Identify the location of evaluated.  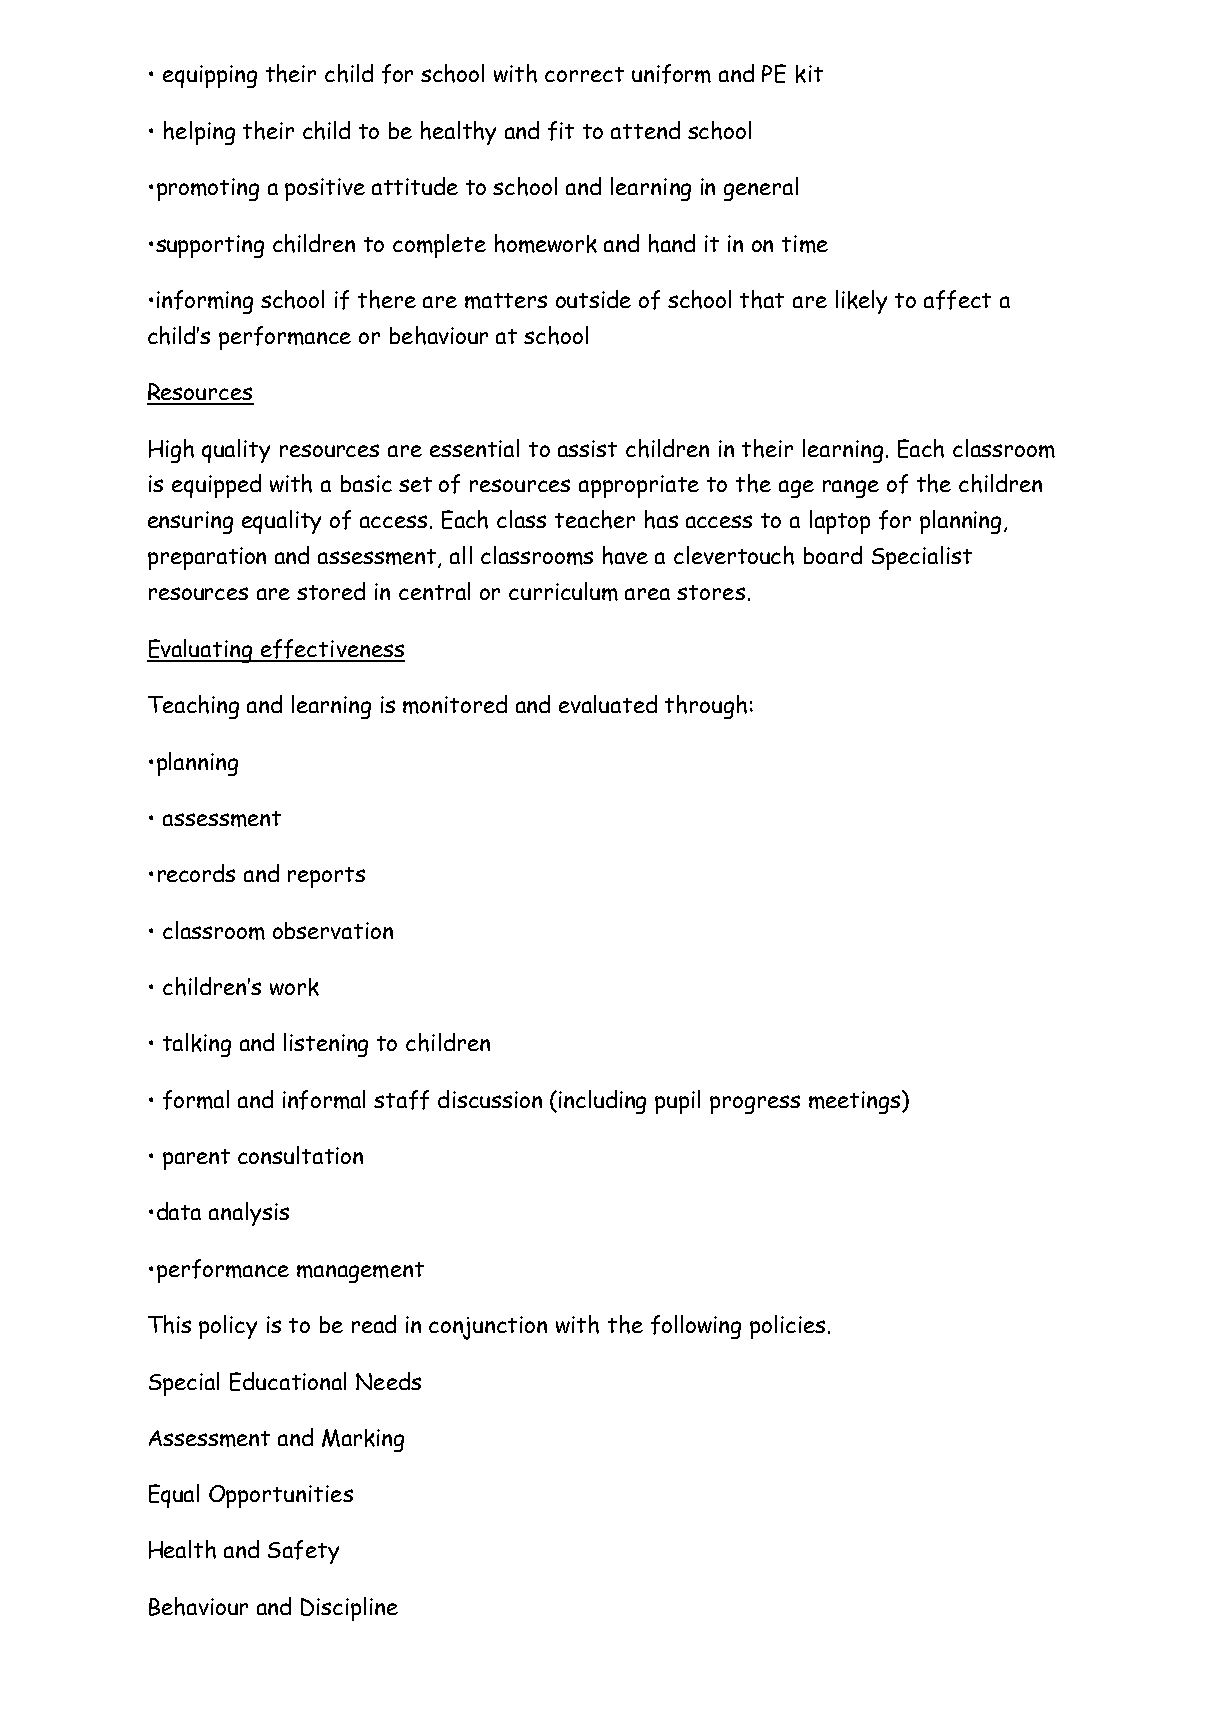
(608, 704).
